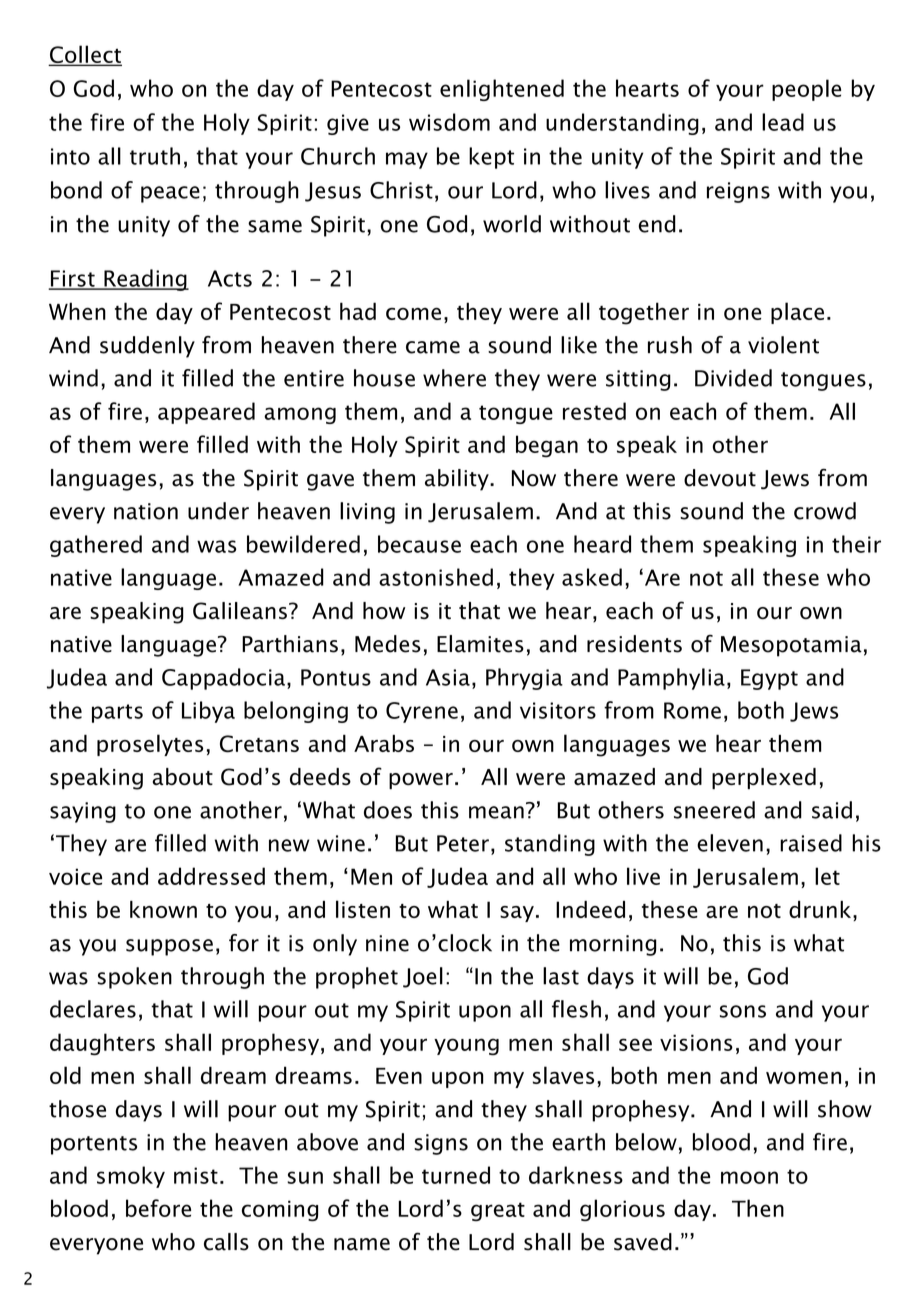  What do you see at coordinates (498, 1211) in the screenshot?
I see `great` at bounding box center [498, 1211].
